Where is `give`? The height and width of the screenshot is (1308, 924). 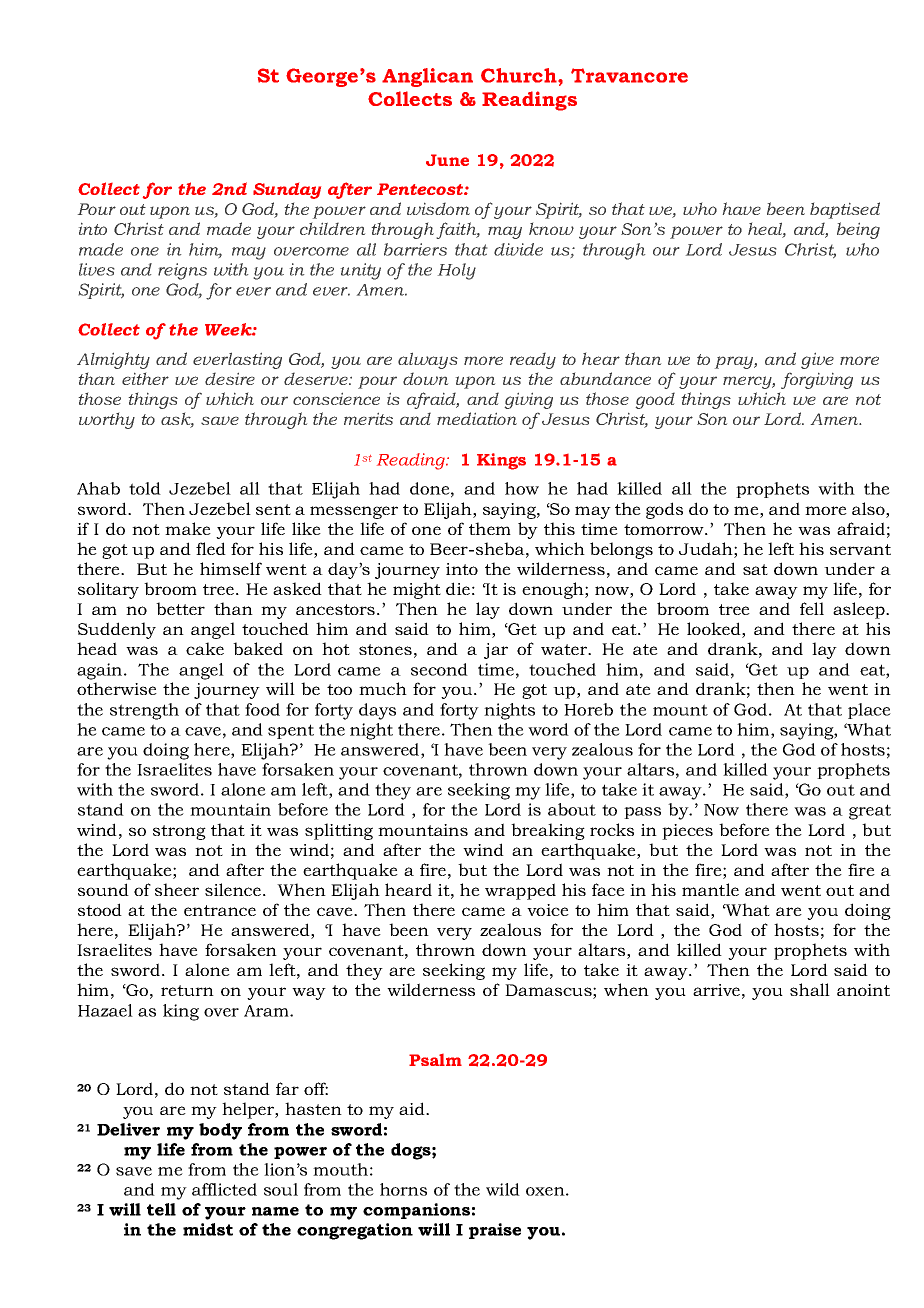
give is located at coordinates (817, 360).
